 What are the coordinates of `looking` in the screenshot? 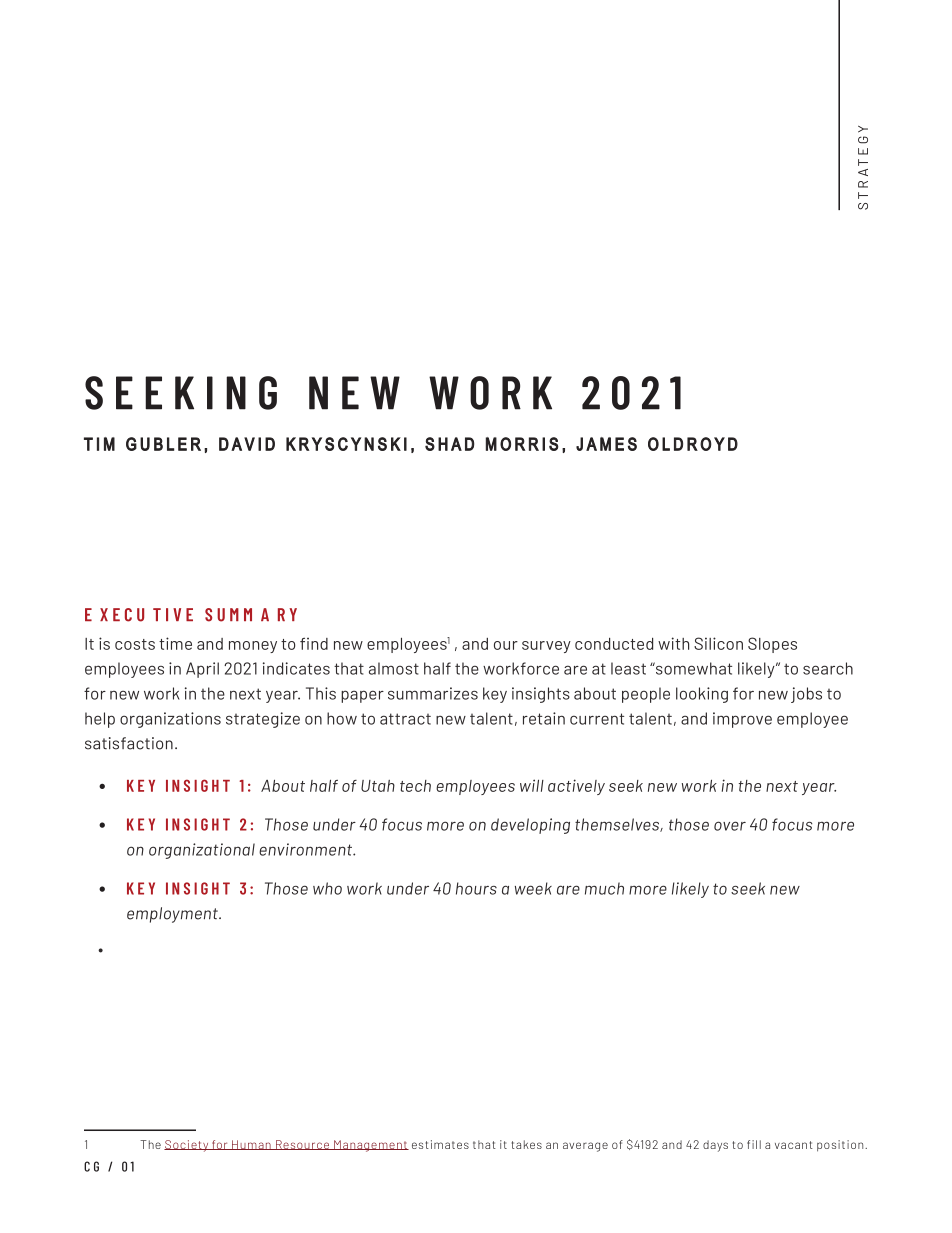 It's located at (702, 695).
